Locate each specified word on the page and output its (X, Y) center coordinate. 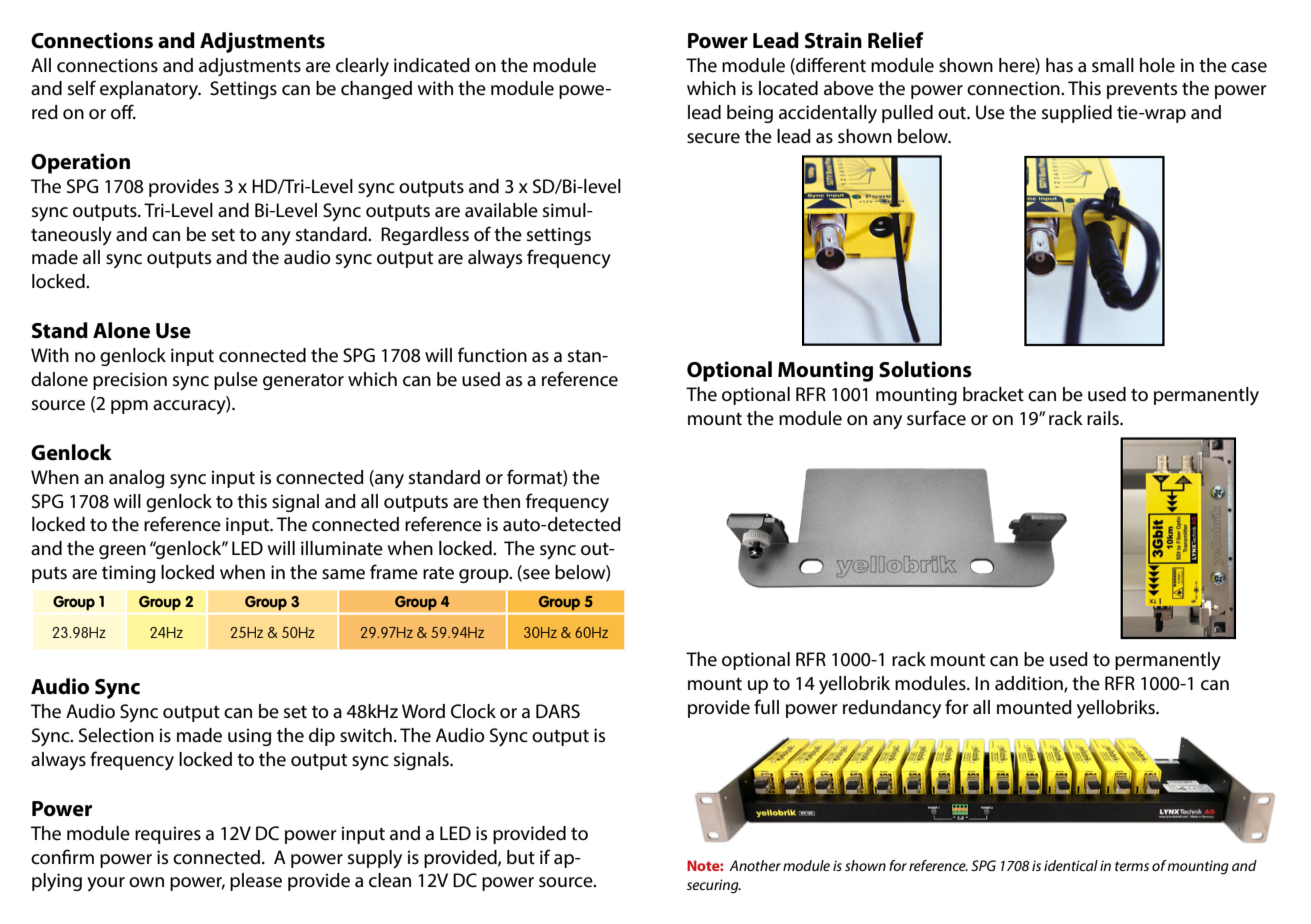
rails (1104, 418)
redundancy (892, 709)
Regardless (425, 236)
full (766, 706)
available (501, 210)
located (788, 88)
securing (714, 886)
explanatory (150, 90)
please (256, 882)
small (1113, 65)
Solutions (925, 369)
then (501, 501)
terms (1132, 866)
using (249, 737)
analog (136, 479)
